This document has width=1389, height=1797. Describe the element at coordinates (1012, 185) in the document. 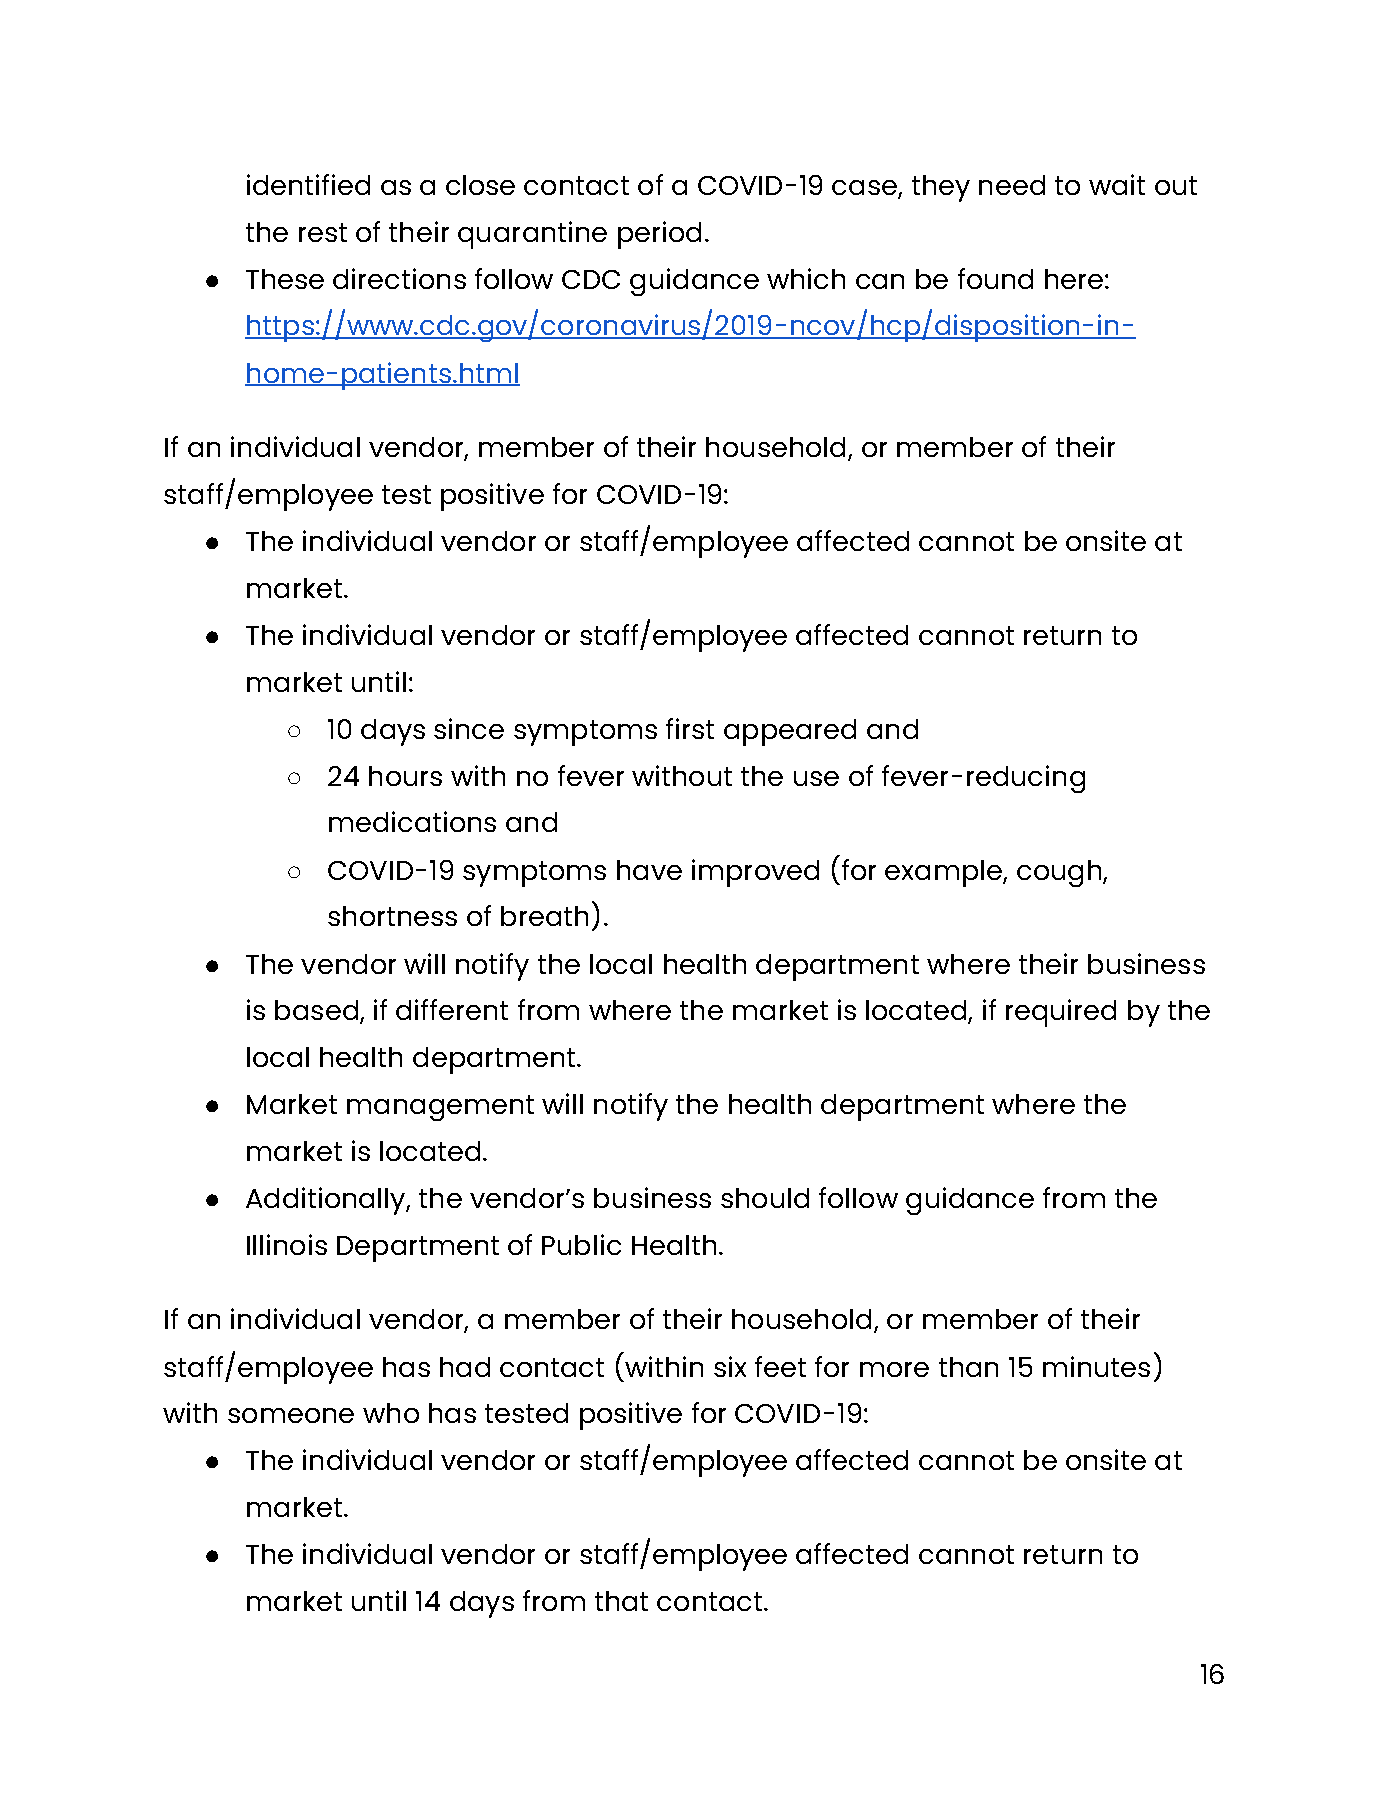

I see `need` at that location.
